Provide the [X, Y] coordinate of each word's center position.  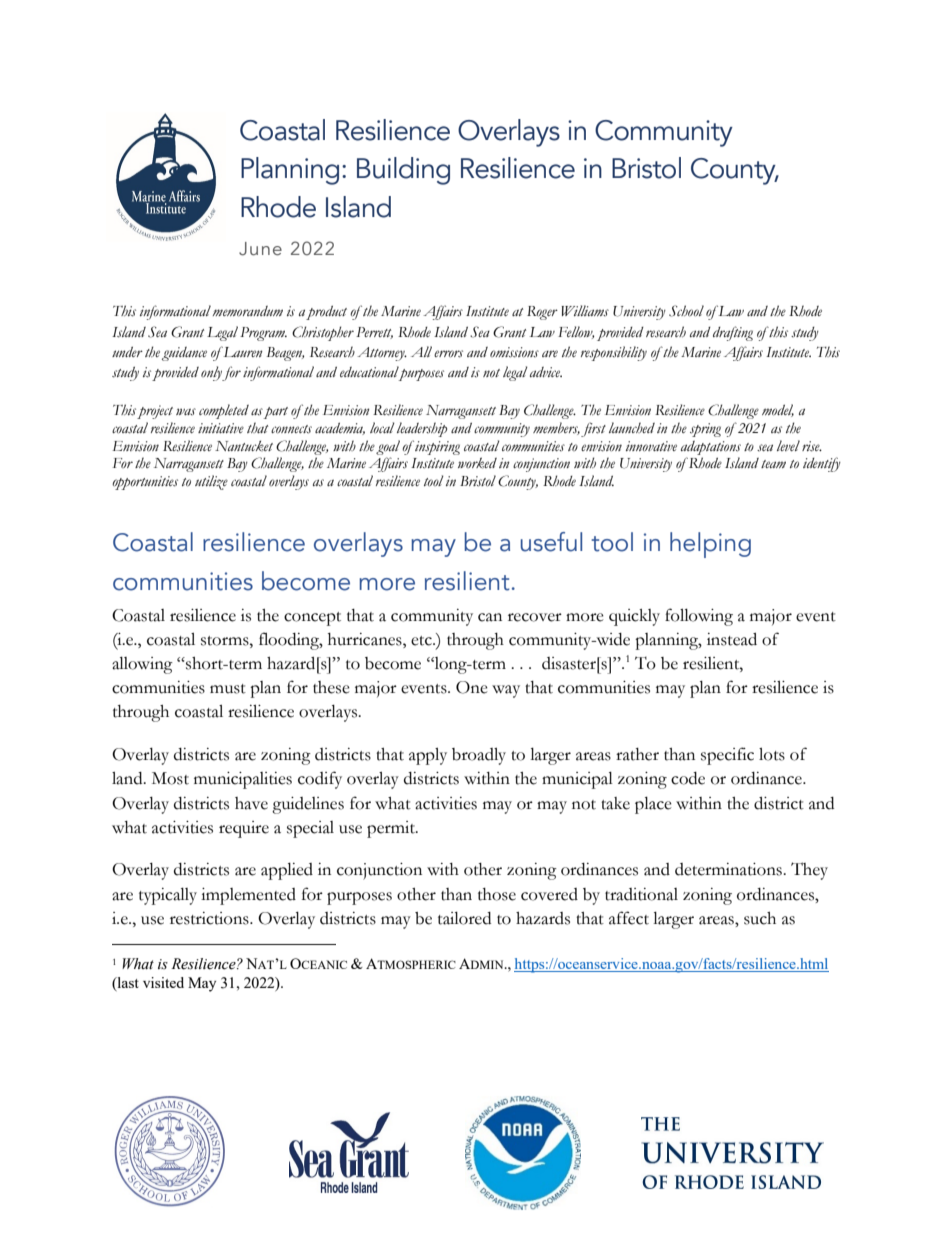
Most [170, 778]
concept [312, 619]
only [212, 373]
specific [727, 756]
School [686, 311]
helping [710, 545]
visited [163, 982]
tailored [464, 918]
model [778, 410]
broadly [479, 756]
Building [403, 171]
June [260, 249]
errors [448, 354]
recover [535, 617]
